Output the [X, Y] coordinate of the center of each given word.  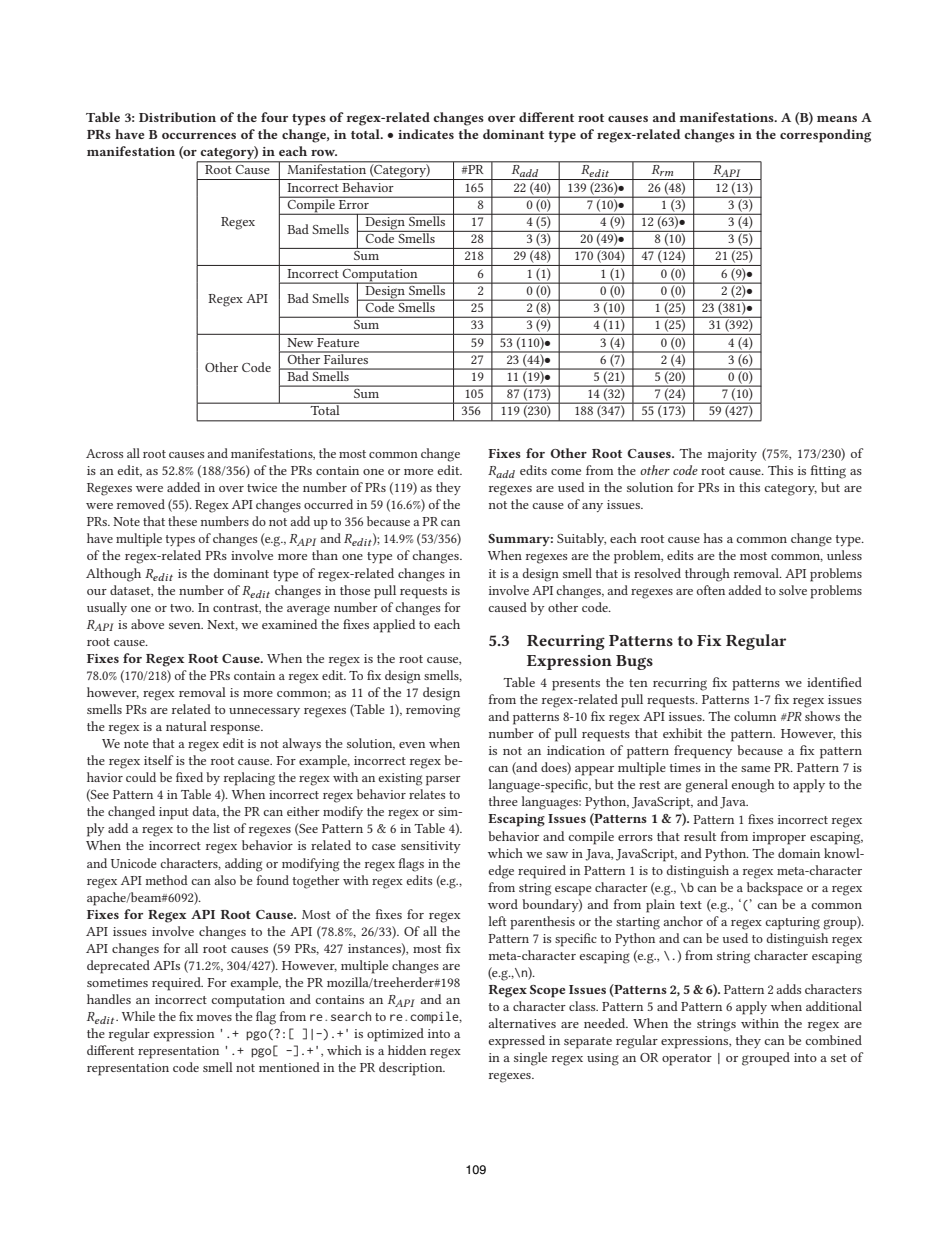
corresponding [825, 136]
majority [732, 455]
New [300, 342]
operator [687, 1060]
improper [779, 838]
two [182, 608]
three [503, 801]
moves [214, 1018]
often [711, 590]
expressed [517, 1042]
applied [394, 626]
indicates [426, 134]
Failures [346, 357]
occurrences [199, 136]
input [174, 813]
